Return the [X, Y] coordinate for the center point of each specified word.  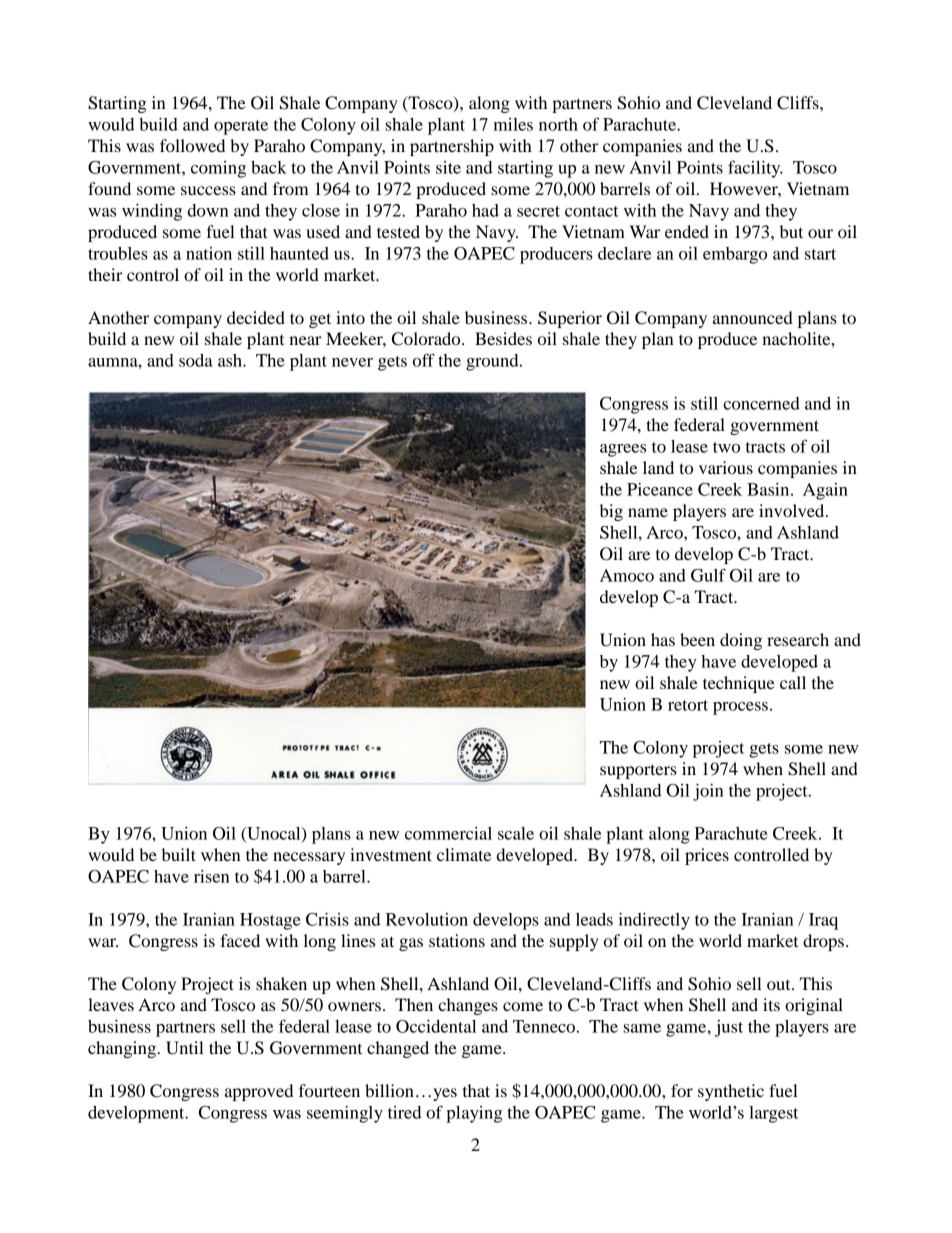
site [448, 167]
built [179, 854]
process [740, 708]
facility [755, 169]
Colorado [427, 339]
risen [212, 876]
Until [185, 1048]
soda [196, 360]
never [352, 362]
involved [793, 510]
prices [707, 856]
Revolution [427, 919]
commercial [448, 833]
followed [192, 145]
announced [753, 317]
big [611, 512]
